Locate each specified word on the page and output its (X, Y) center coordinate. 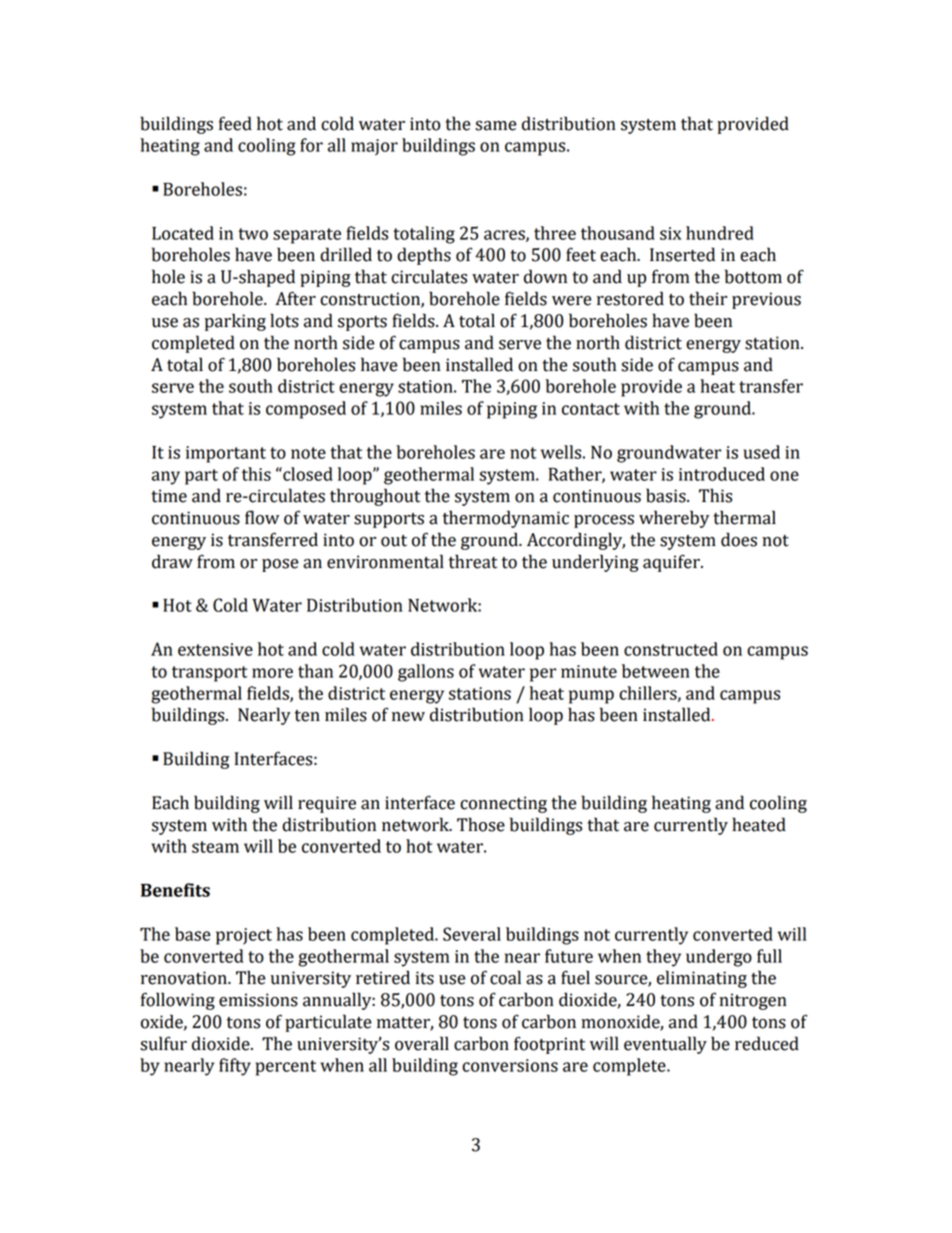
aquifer (672, 563)
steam (215, 847)
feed (235, 123)
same (496, 126)
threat (473, 561)
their (708, 298)
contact (591, 409)
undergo (719, 958)
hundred (720, 233)
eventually (665, 1045)
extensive (215, 649)
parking (235, 322)
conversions (510, 1065)
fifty (235, 1067)
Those (481, 824)
